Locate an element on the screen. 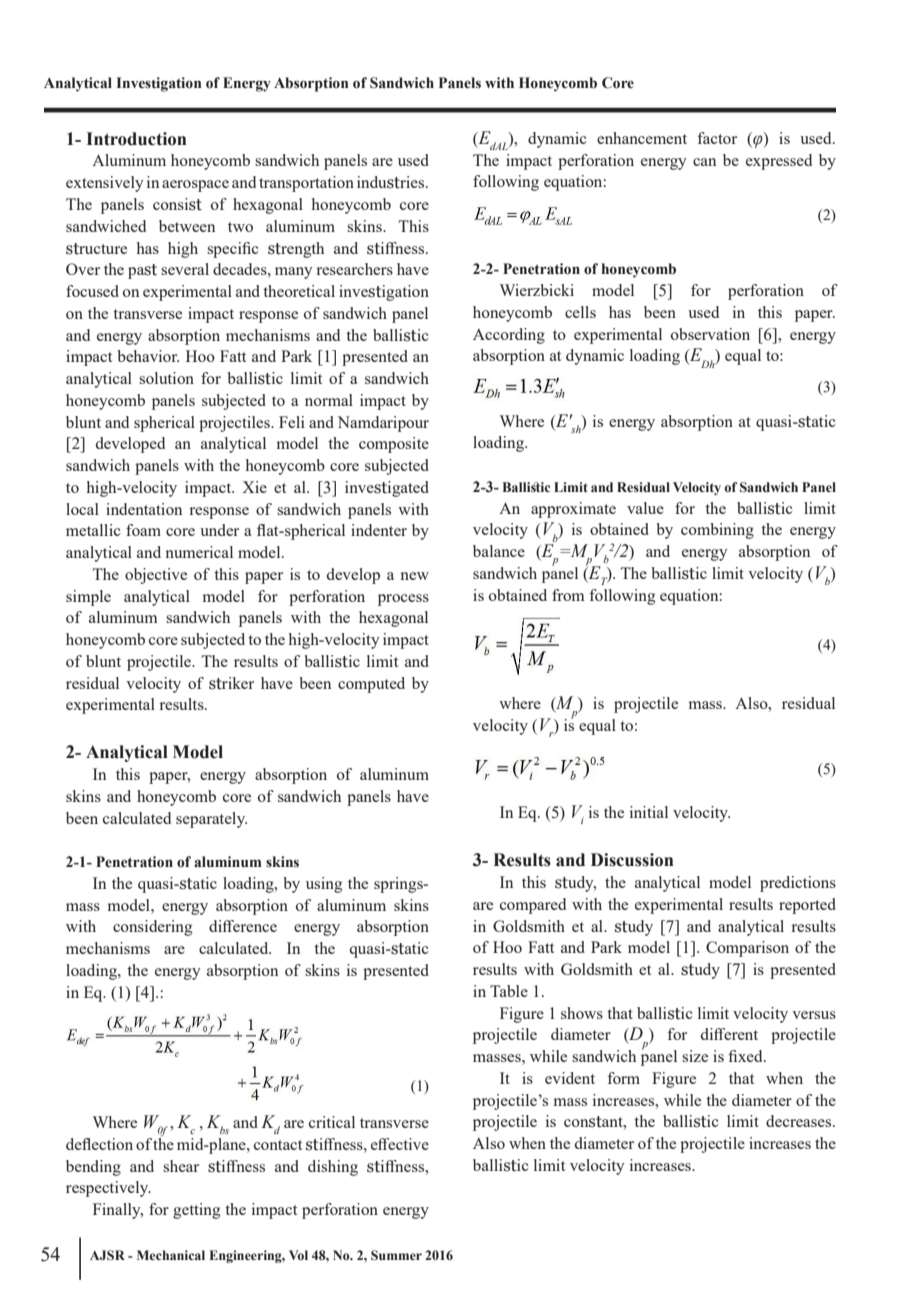 The height and width of the screenshot is (1308, 924). considering is located at coordinates (152, 928).
